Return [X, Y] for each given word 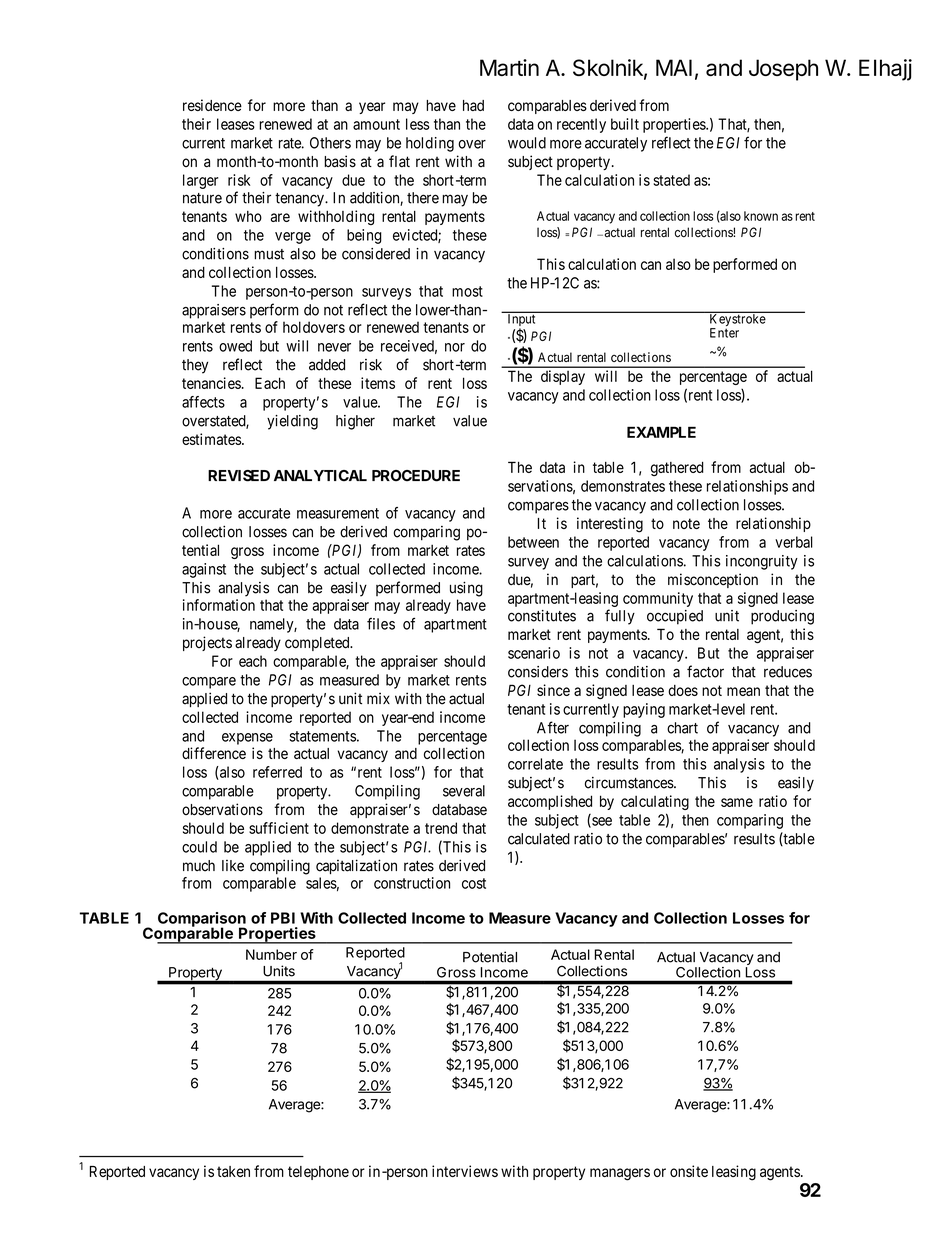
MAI [674, 67]
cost [474, 883]
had [473, 105]
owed [235, 346]
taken [233, 1171]
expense [247, 739]
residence [212, 105]
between [533, 542]
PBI [283, 918]
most [467, 291]
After [553, 727]
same [737, 802]
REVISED [239, 476]
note [686, 523]
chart [682, 728]
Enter [724, 333]
